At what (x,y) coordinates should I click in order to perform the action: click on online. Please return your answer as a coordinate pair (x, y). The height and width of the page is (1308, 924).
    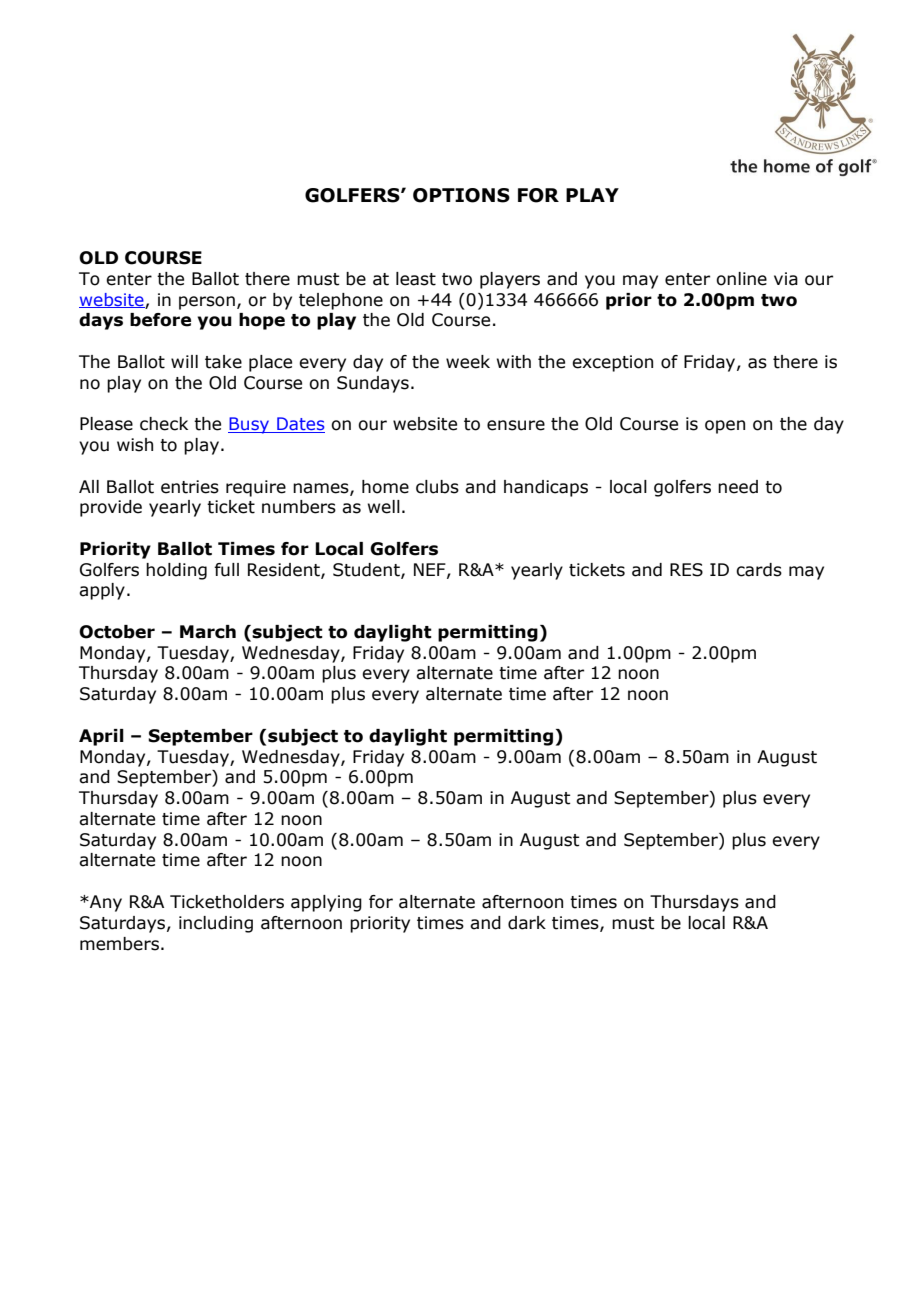
    Looking at the image, I should click on (741, 279).
